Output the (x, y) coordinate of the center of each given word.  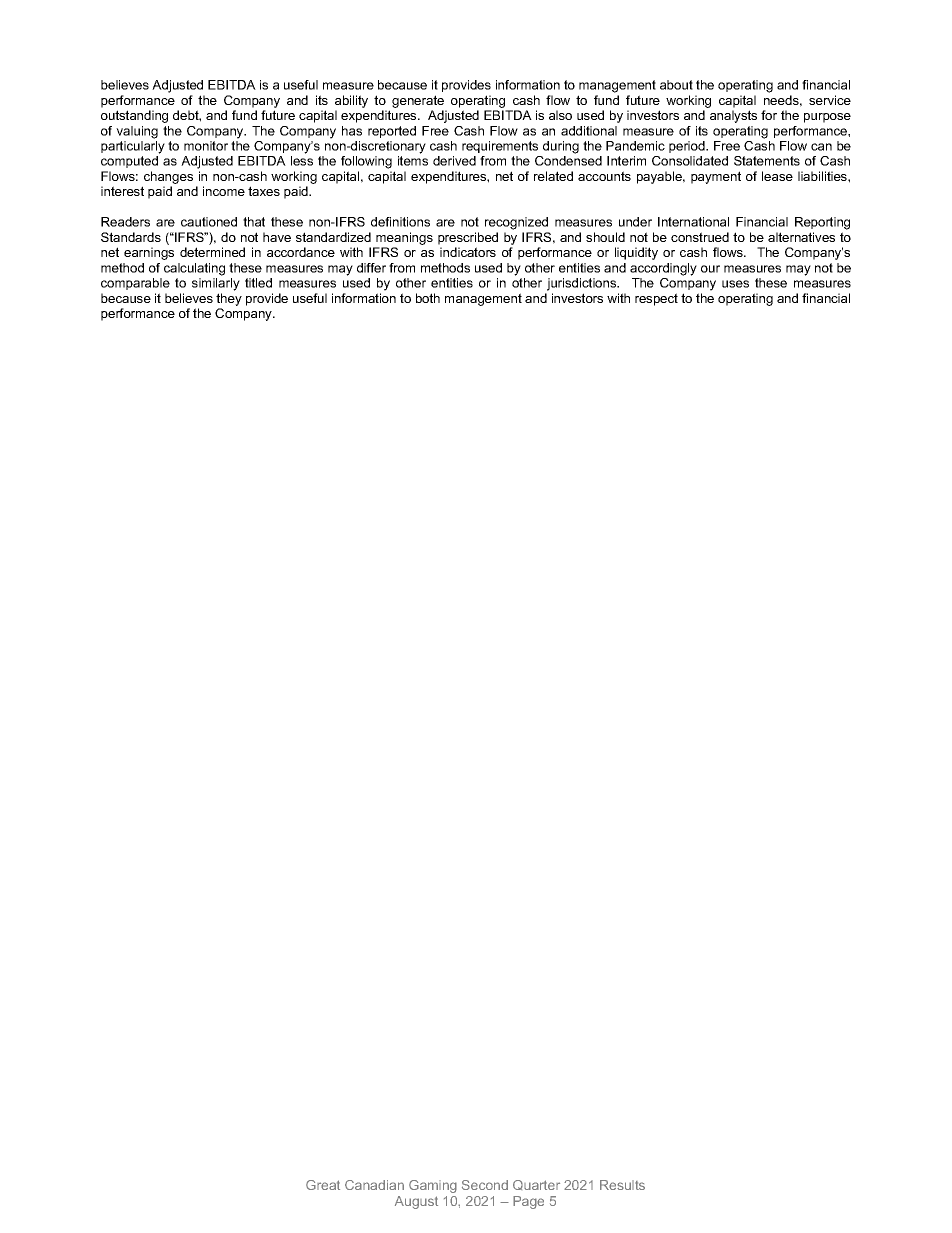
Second (485, 1185)
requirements (500, 147)
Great (323, 1185)
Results (622, 1185)
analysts (733, 116)
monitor (206, 146)
